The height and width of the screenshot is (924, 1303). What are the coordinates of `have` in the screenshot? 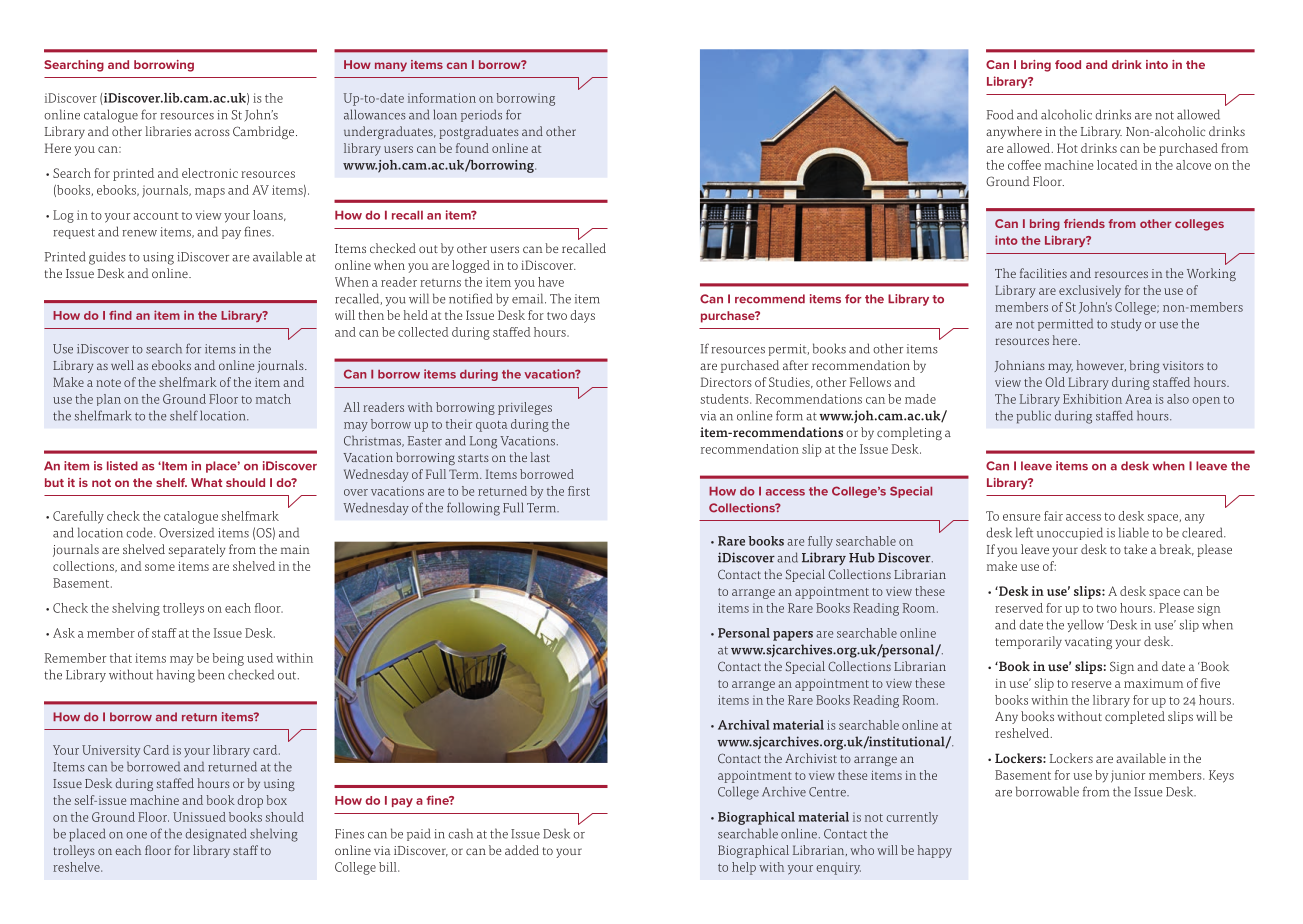 It's located at (551, 282).
